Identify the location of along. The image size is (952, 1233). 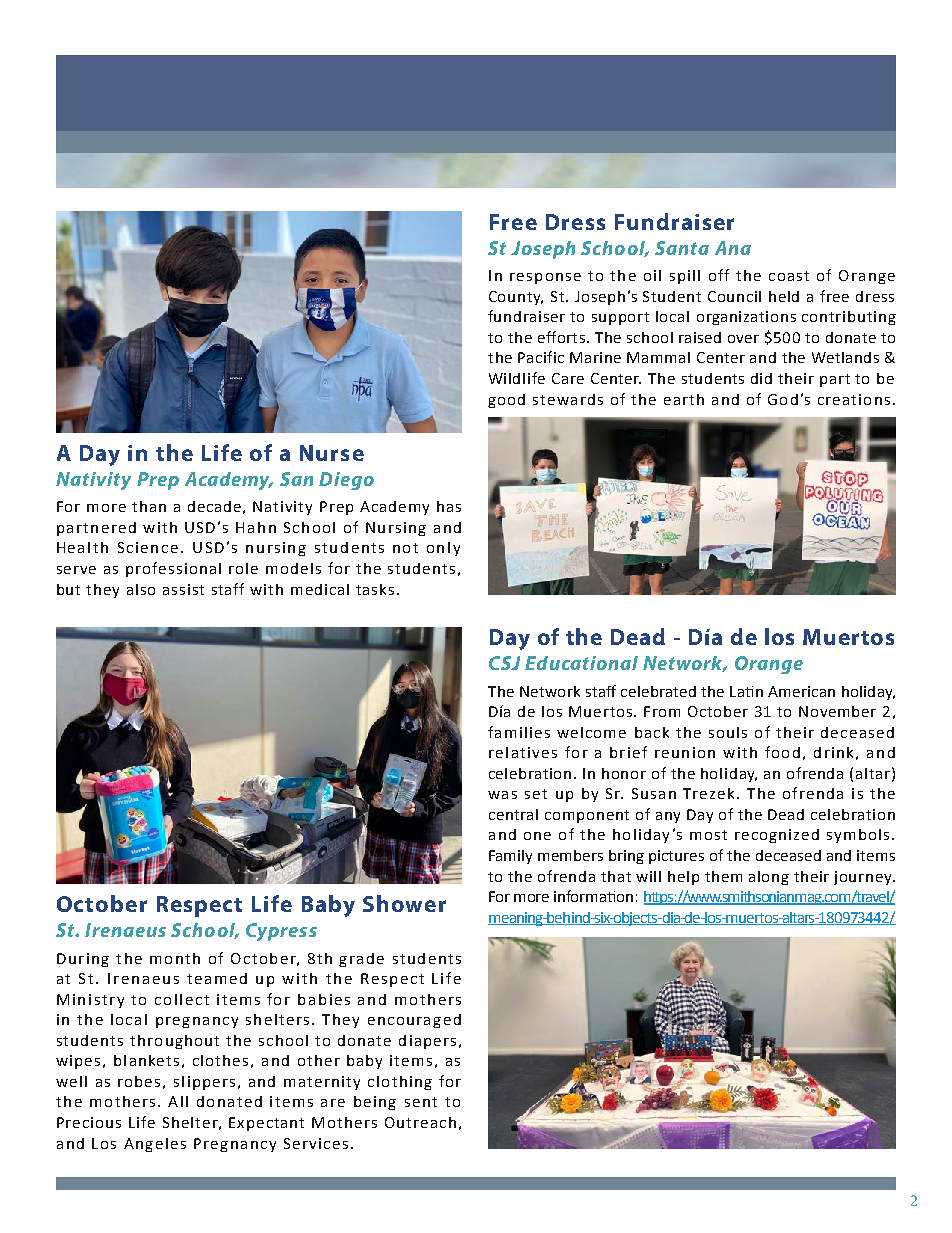
(769, 878).
